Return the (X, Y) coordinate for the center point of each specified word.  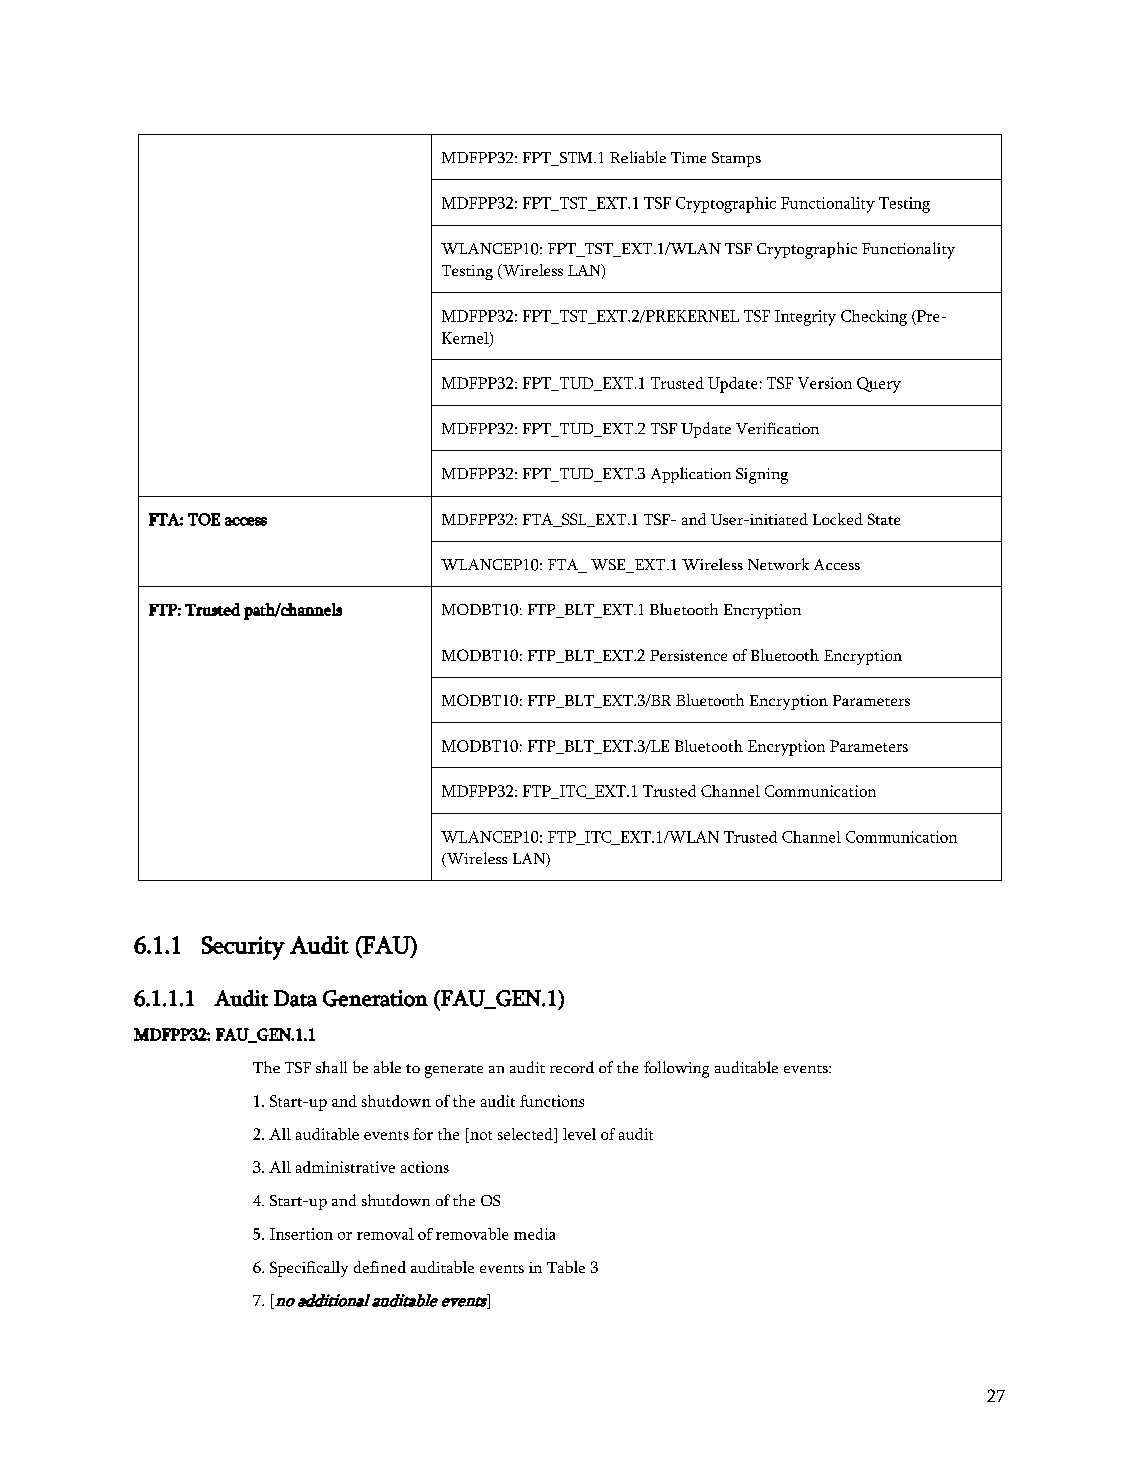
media (534, 1234)
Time (688, 157)
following (676, 1069)
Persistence (688, 655)
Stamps (736, 159)
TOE (204, 519)
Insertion (301, 1234)
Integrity (805, 318)
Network (778, 564)
